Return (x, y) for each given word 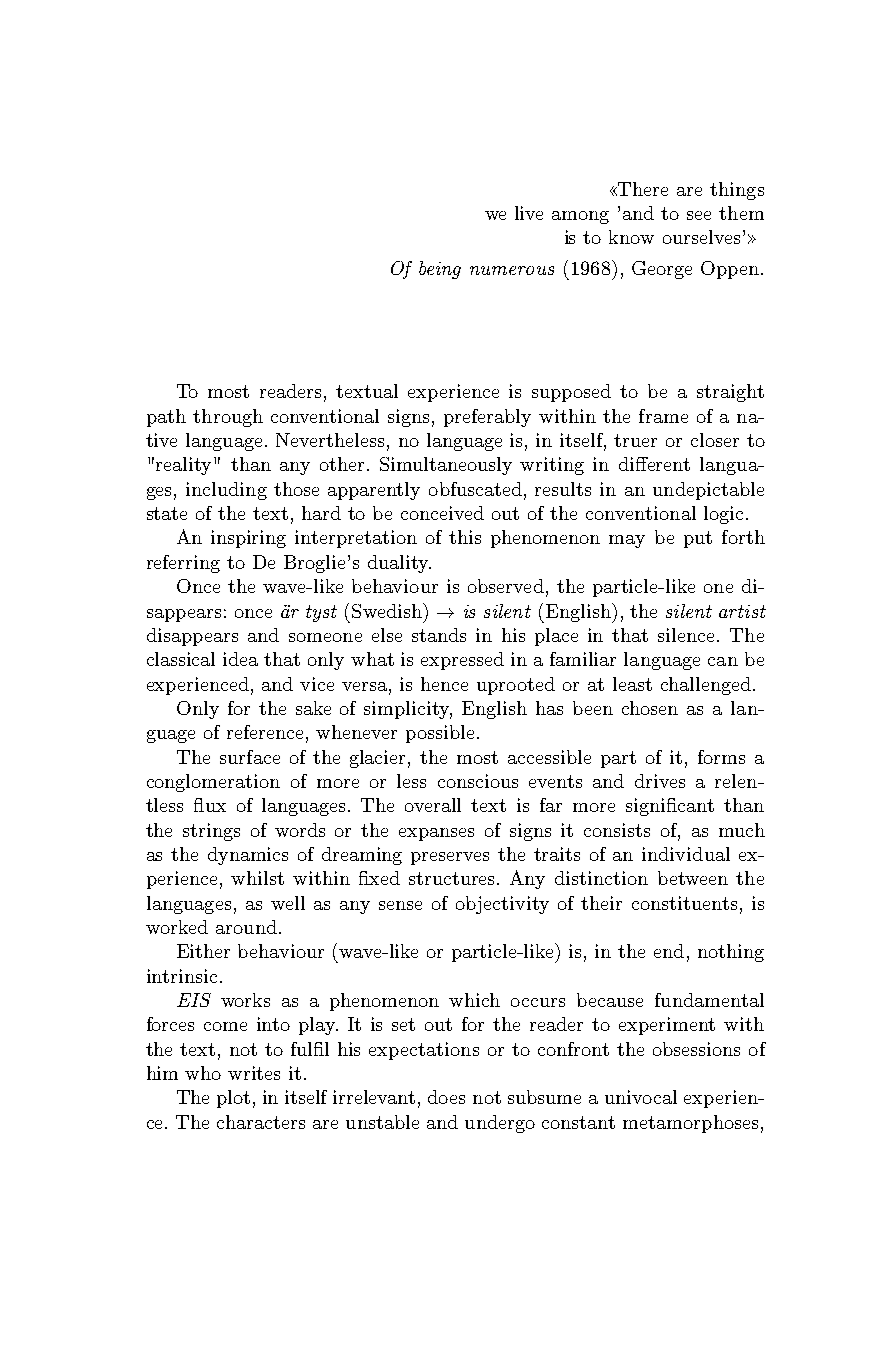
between (693, 878)
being (440, 270)
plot (233, 1099)
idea (240, 659)
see (699, 215)
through (228, 418)
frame (663, 416)
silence (688, 635)
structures (453, 878)
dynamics (248, 856)
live (529, 213)
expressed (462, 661)
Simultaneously (446, 466)
